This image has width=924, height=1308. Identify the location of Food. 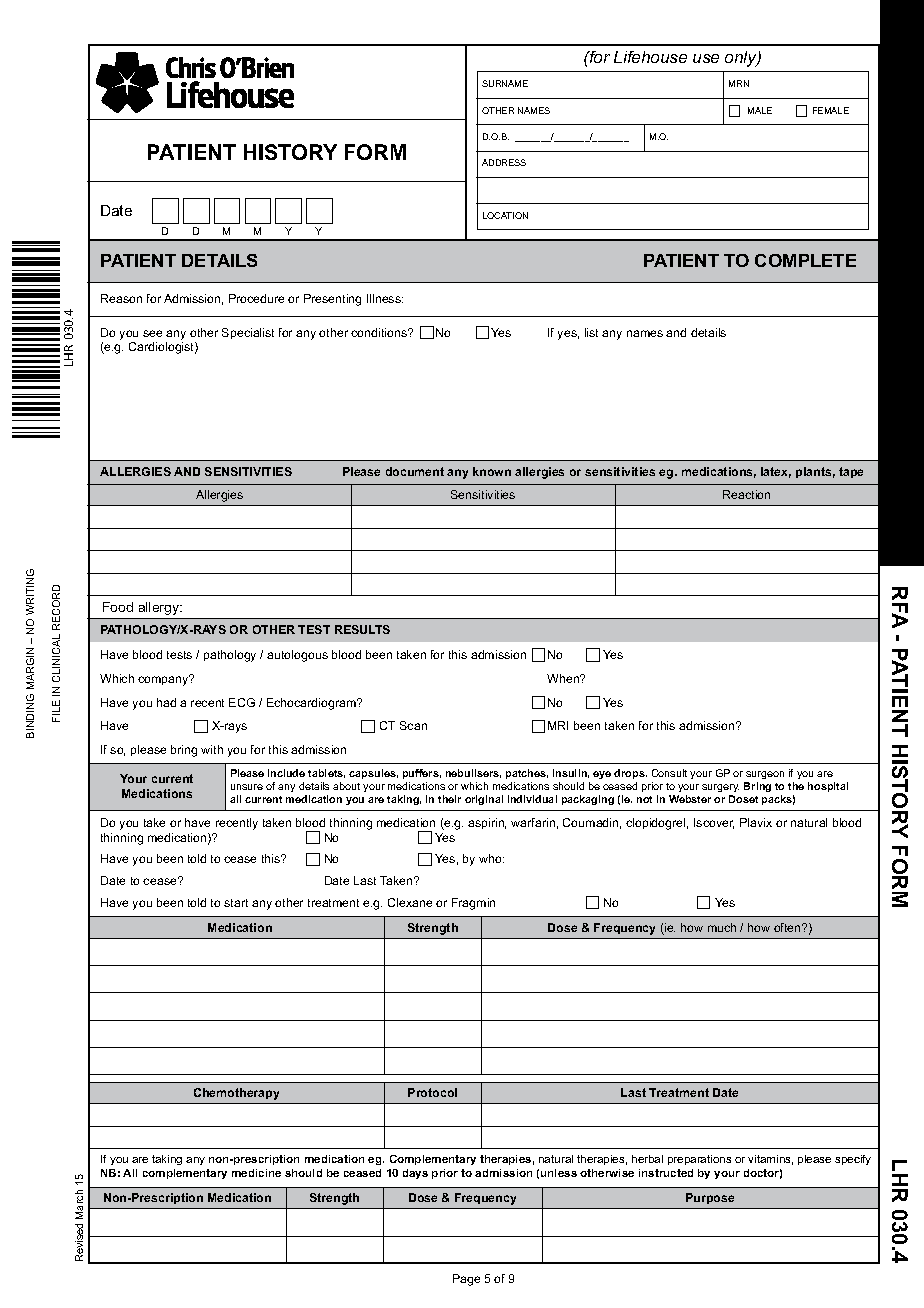
(118, 607).
